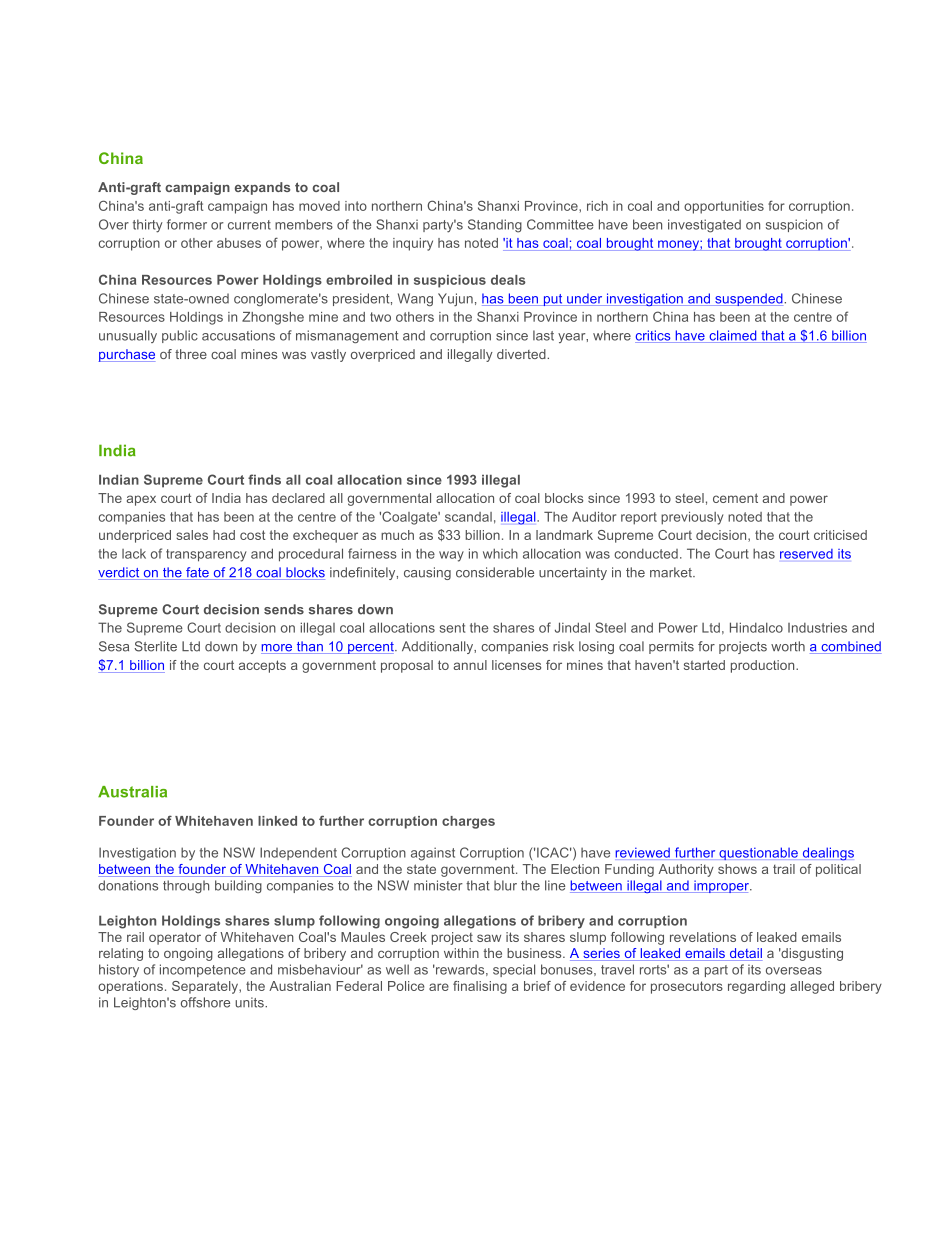  I want to click on fate, so click(197, 573).
